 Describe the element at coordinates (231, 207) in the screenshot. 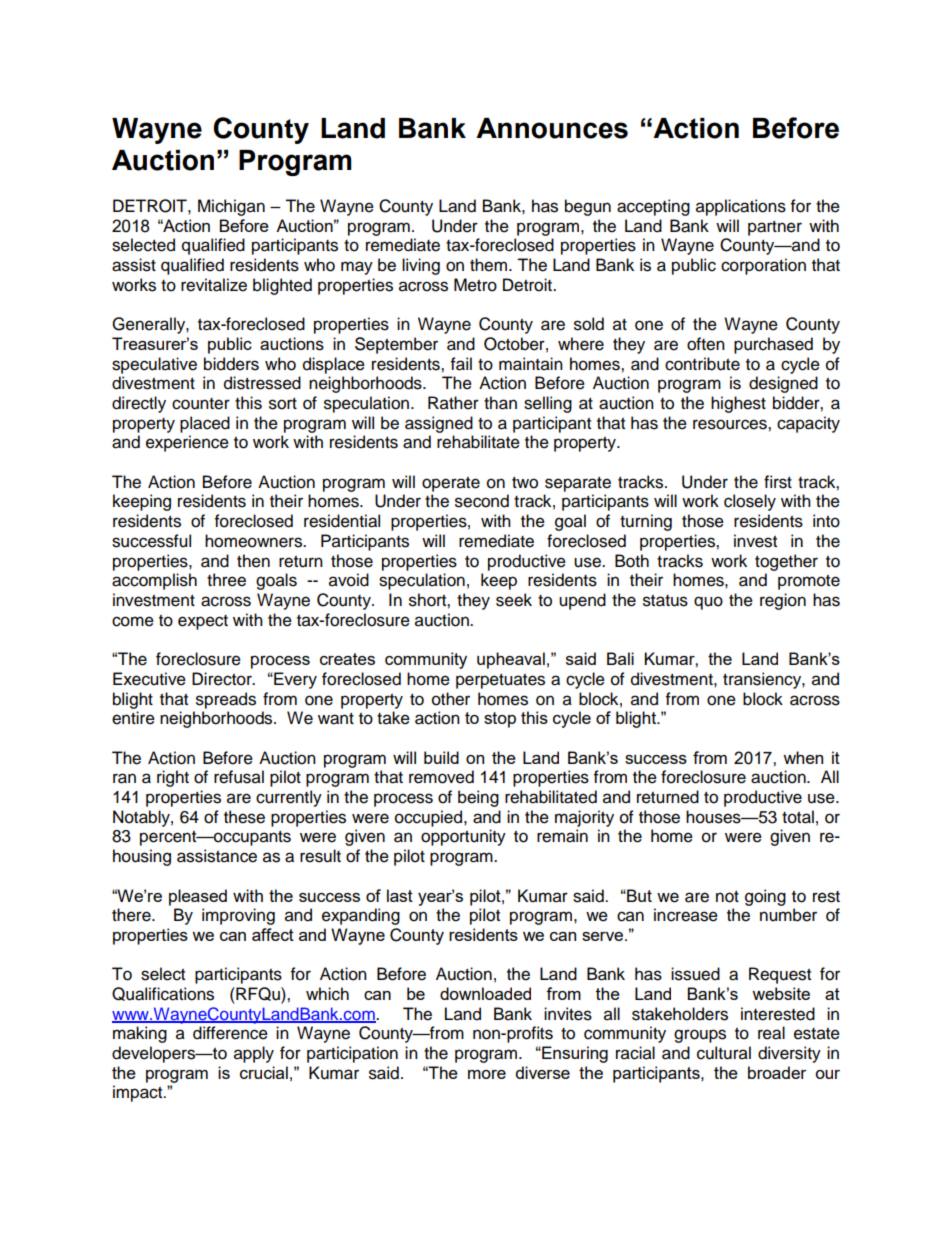

I see `Michigan` at that location.
